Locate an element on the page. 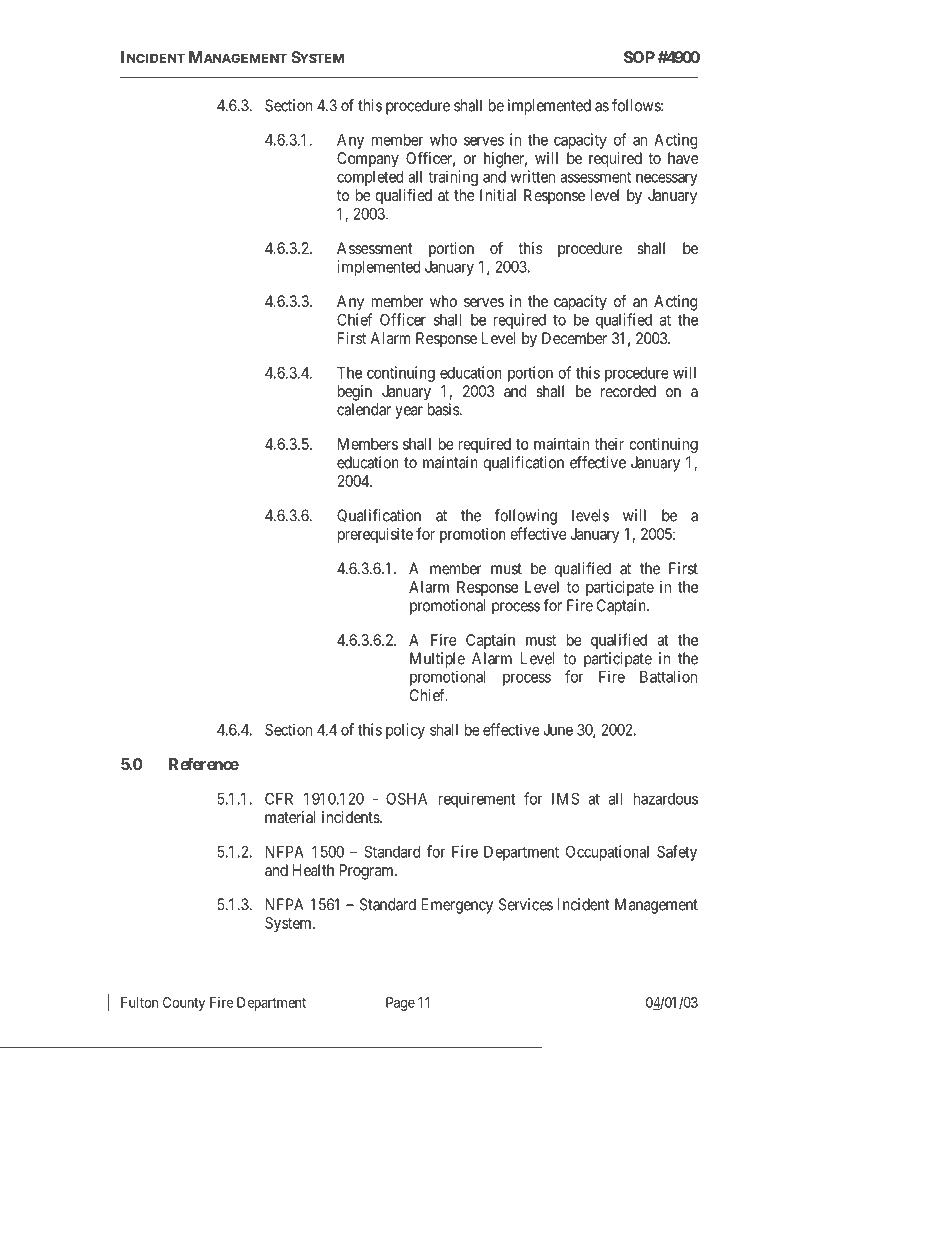  year is located at coordinates (409, 412).
